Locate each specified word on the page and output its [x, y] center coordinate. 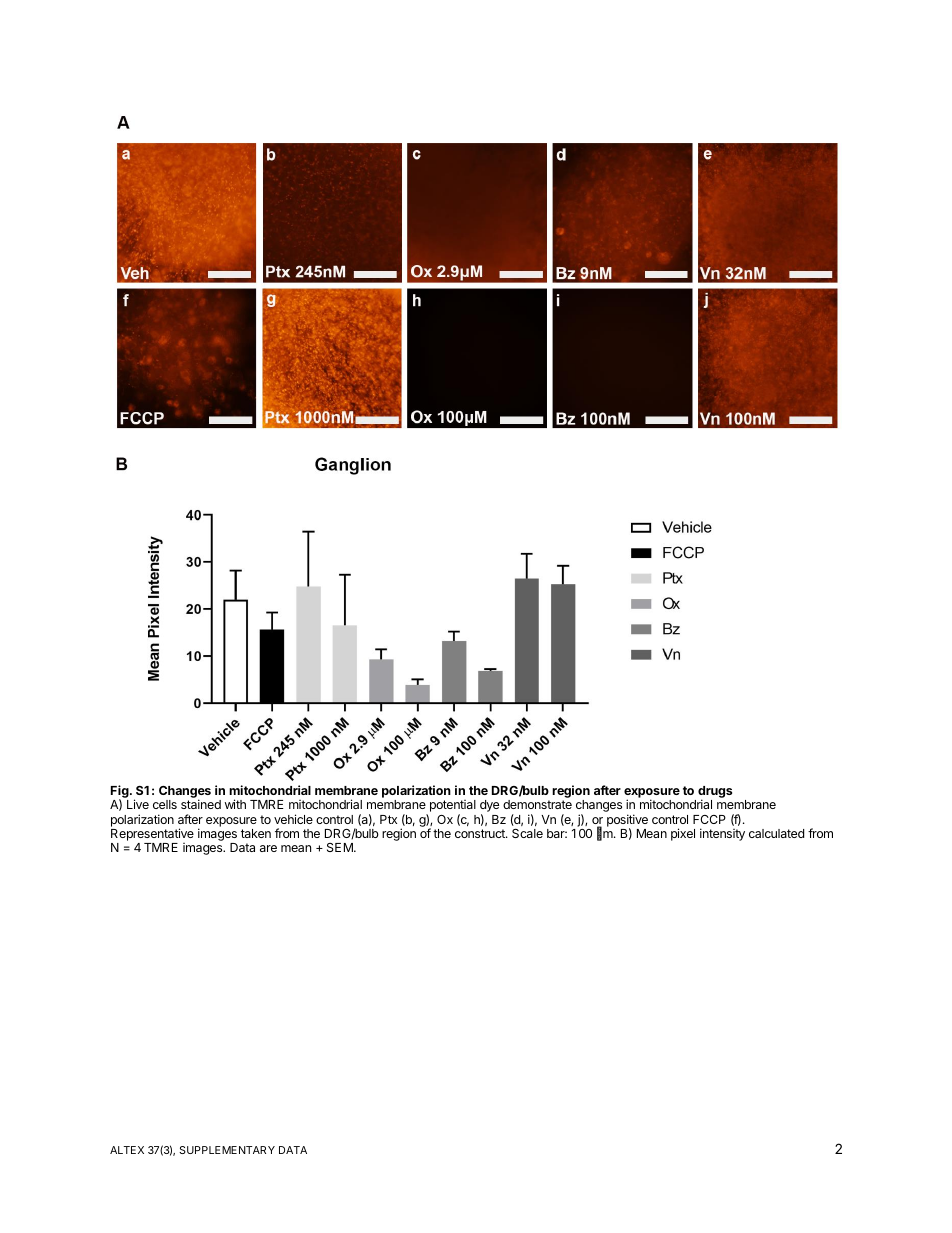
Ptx [388, 819]
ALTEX [127, 1150]
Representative [152, 836]
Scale [527, 833]
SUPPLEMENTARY [227, 1150]
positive [627, 821]
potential [451, 807]
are [268, 848]
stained [201, 804]
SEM [341, 847]
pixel [683, 834]
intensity [722, 834]
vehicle [293, 819]
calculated [776, 833]
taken [256, 833]
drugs [715, 793]
